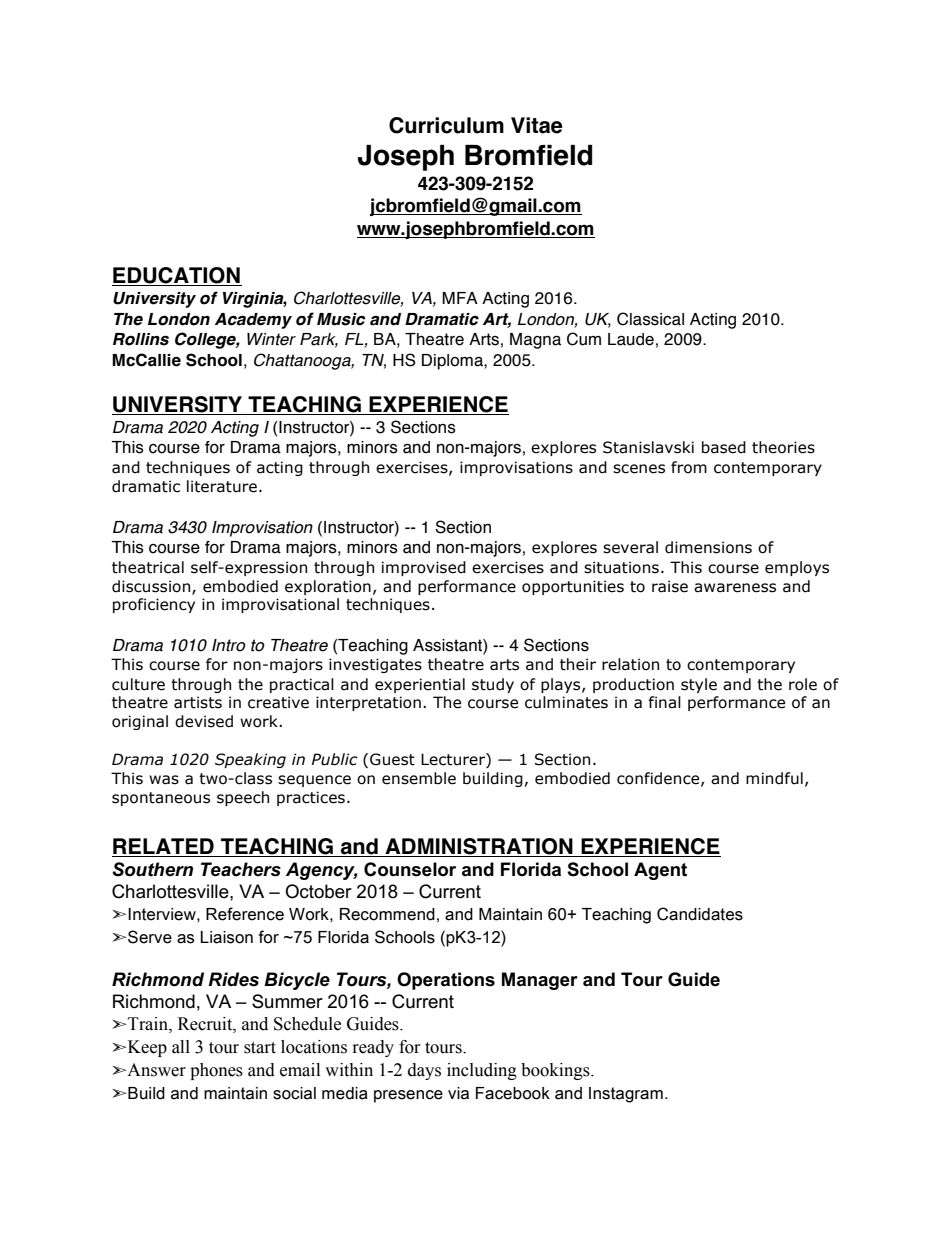 Image resolution: width=952 pixels, height=1233 pixels. Describe the element at coordinates (229, 645) in the screenshot. I see `Intro` at that location.
